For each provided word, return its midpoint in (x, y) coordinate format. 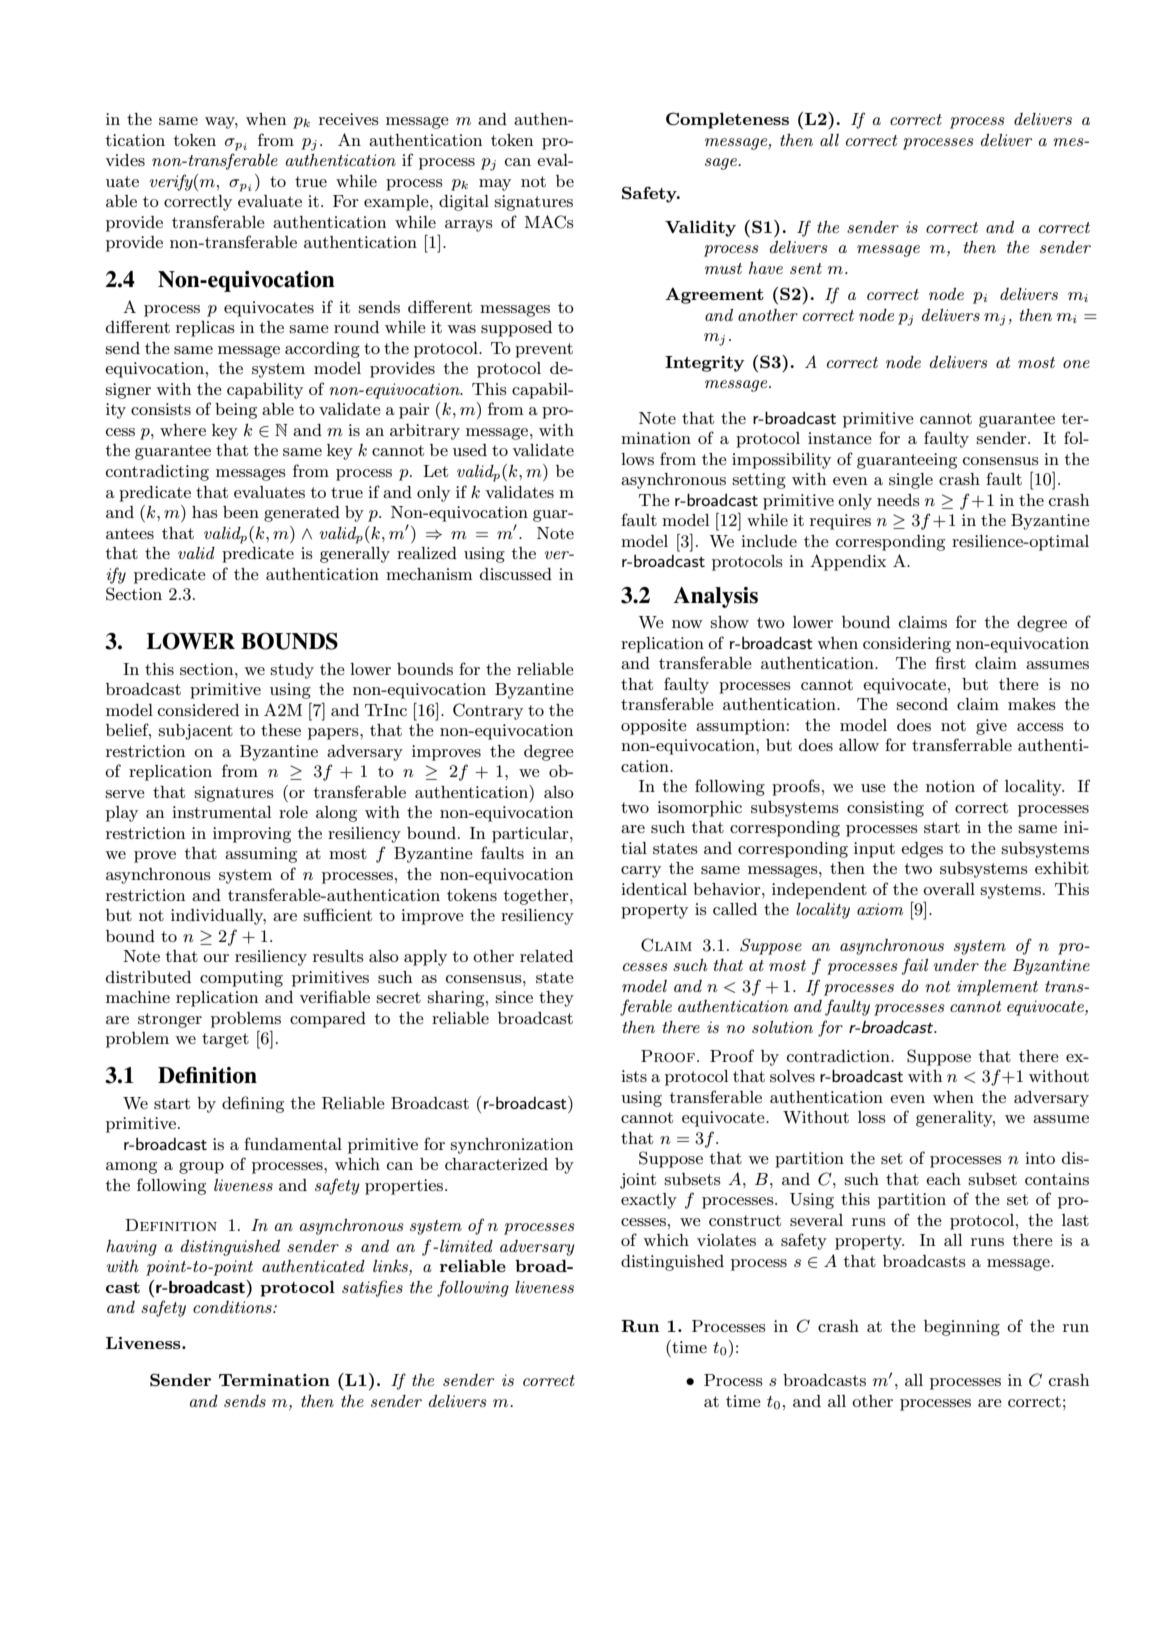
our (216, 958)
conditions (233, 1307)
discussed (516, 574)
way (221, 123)
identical (654, 889)
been (241, 512)
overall (949, 889)
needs (898, 500)
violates (726, 1240)
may (495, 185)
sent (806, 268)
